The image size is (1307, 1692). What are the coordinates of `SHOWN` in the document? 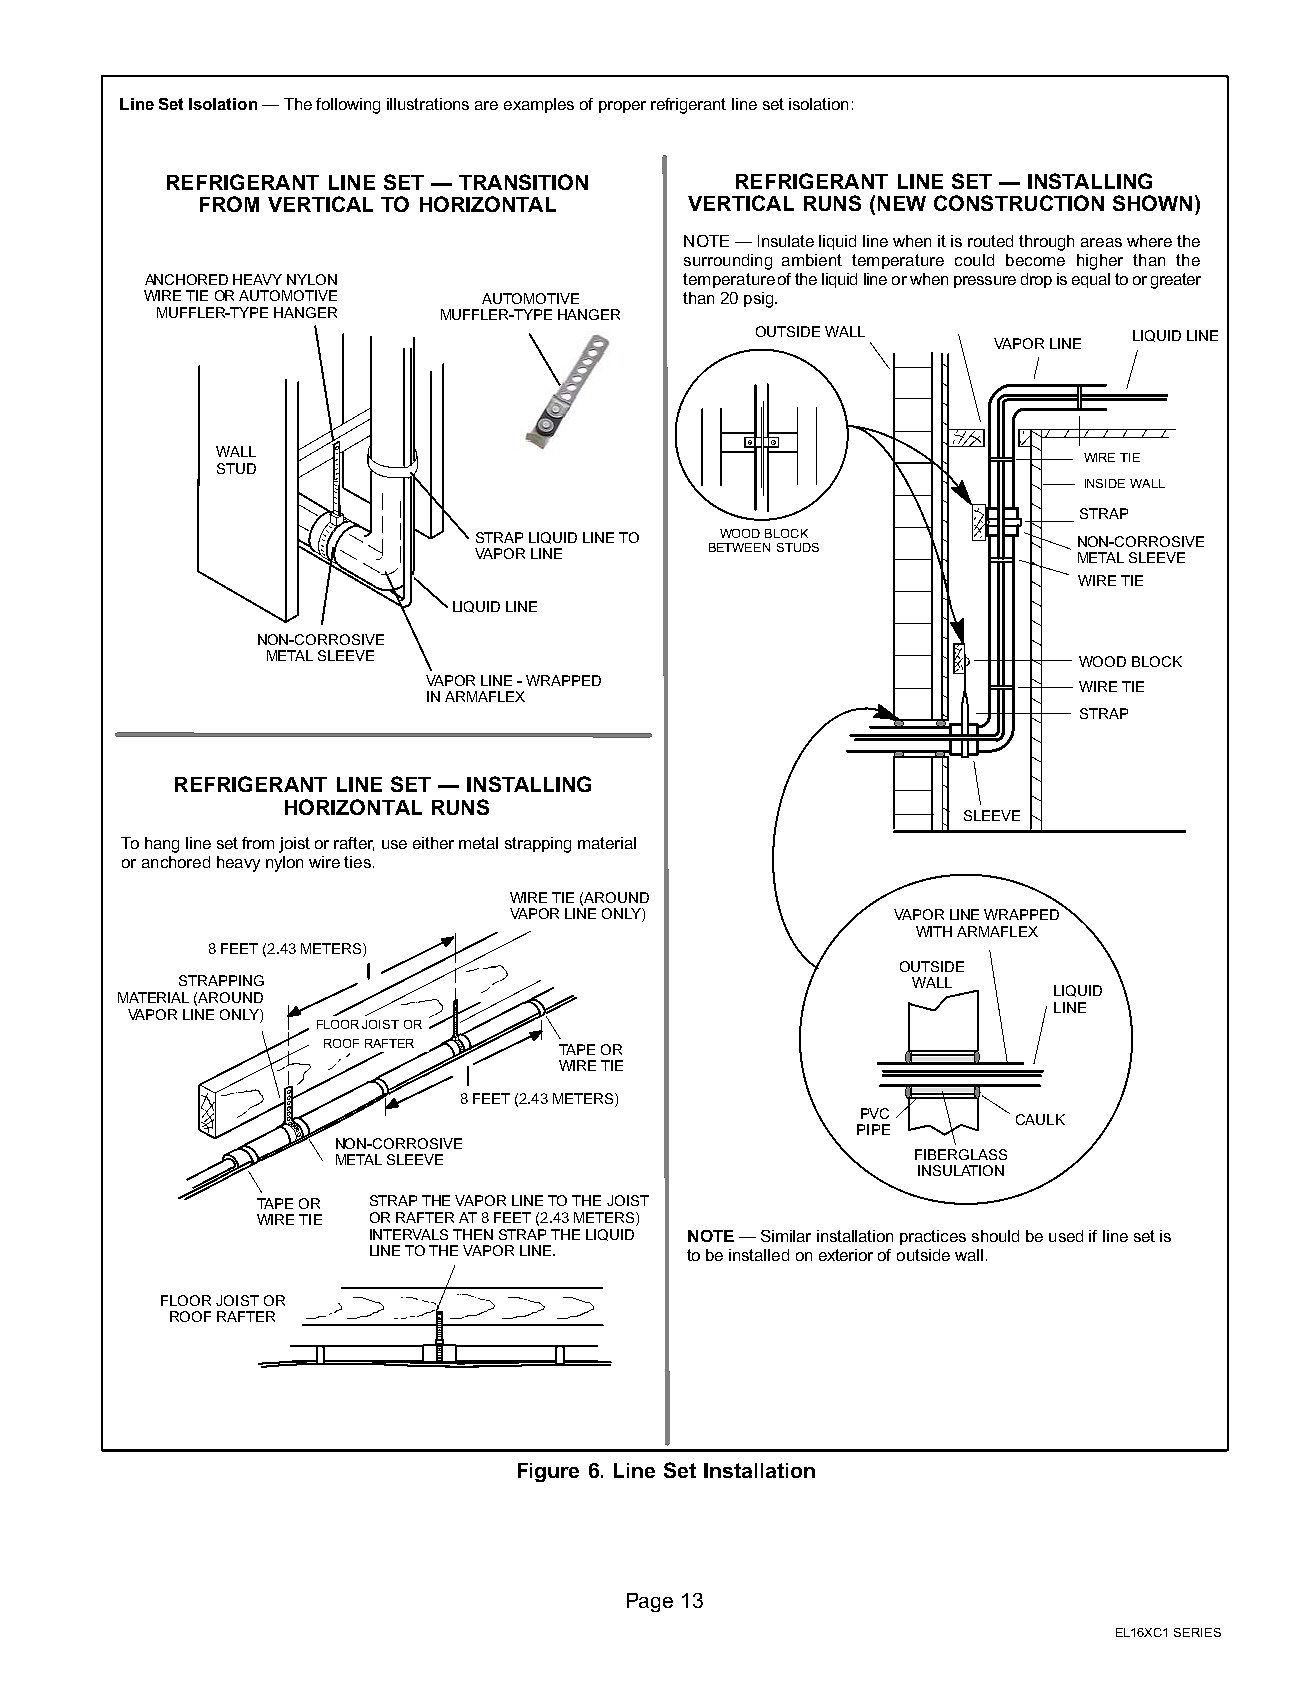 It's located at (1152, 203).
